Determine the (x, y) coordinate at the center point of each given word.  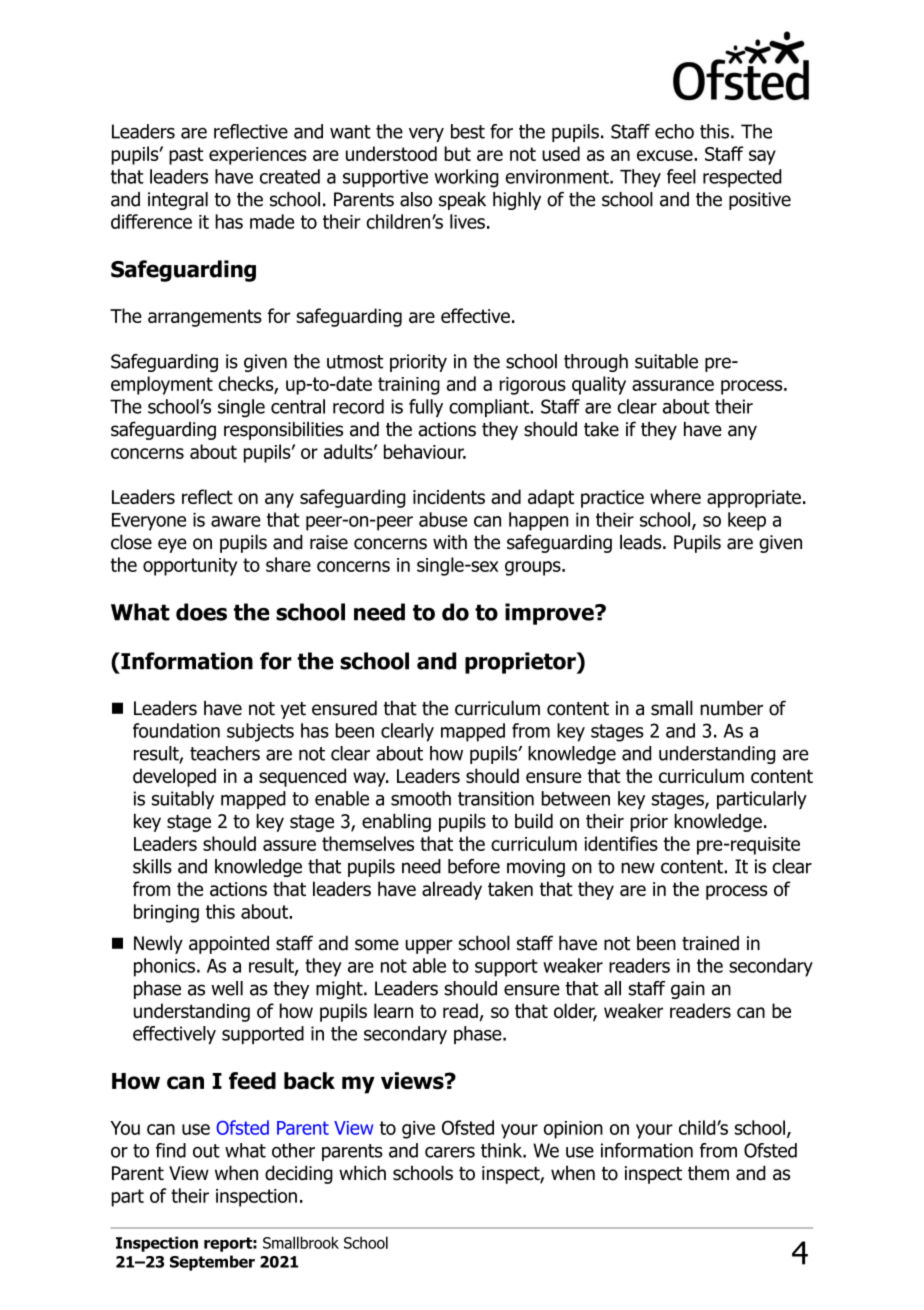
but (457, 153)
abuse (443, 519)
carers (450, 1152)
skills (152, 866)
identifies (621, 843)
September (212, 1263)
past (186, 156)
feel (681, 176)
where (675, 496)
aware (236, 521)
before (474, 866)
